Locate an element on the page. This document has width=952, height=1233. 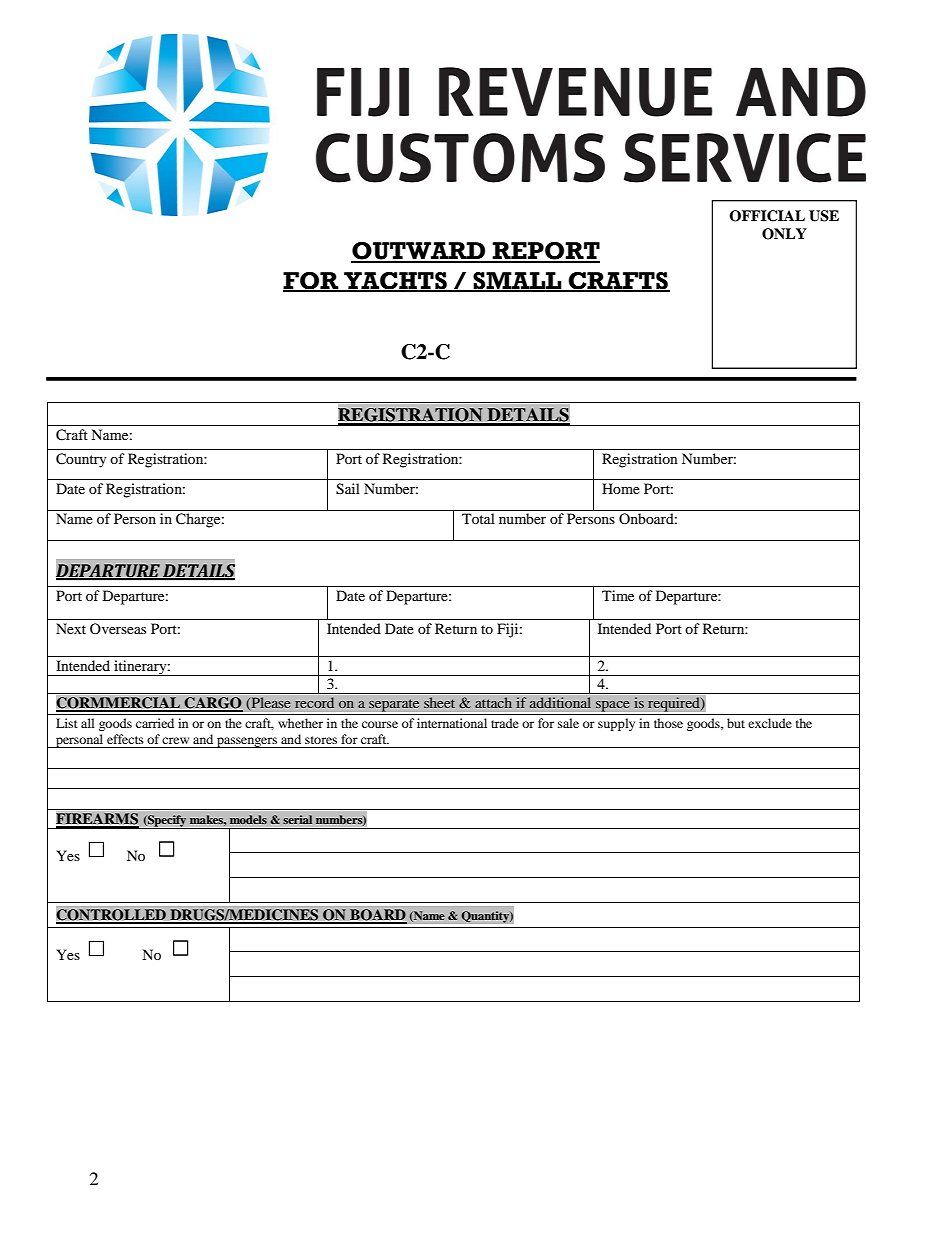
OUTWARD is located at coordinates (419, 252).
